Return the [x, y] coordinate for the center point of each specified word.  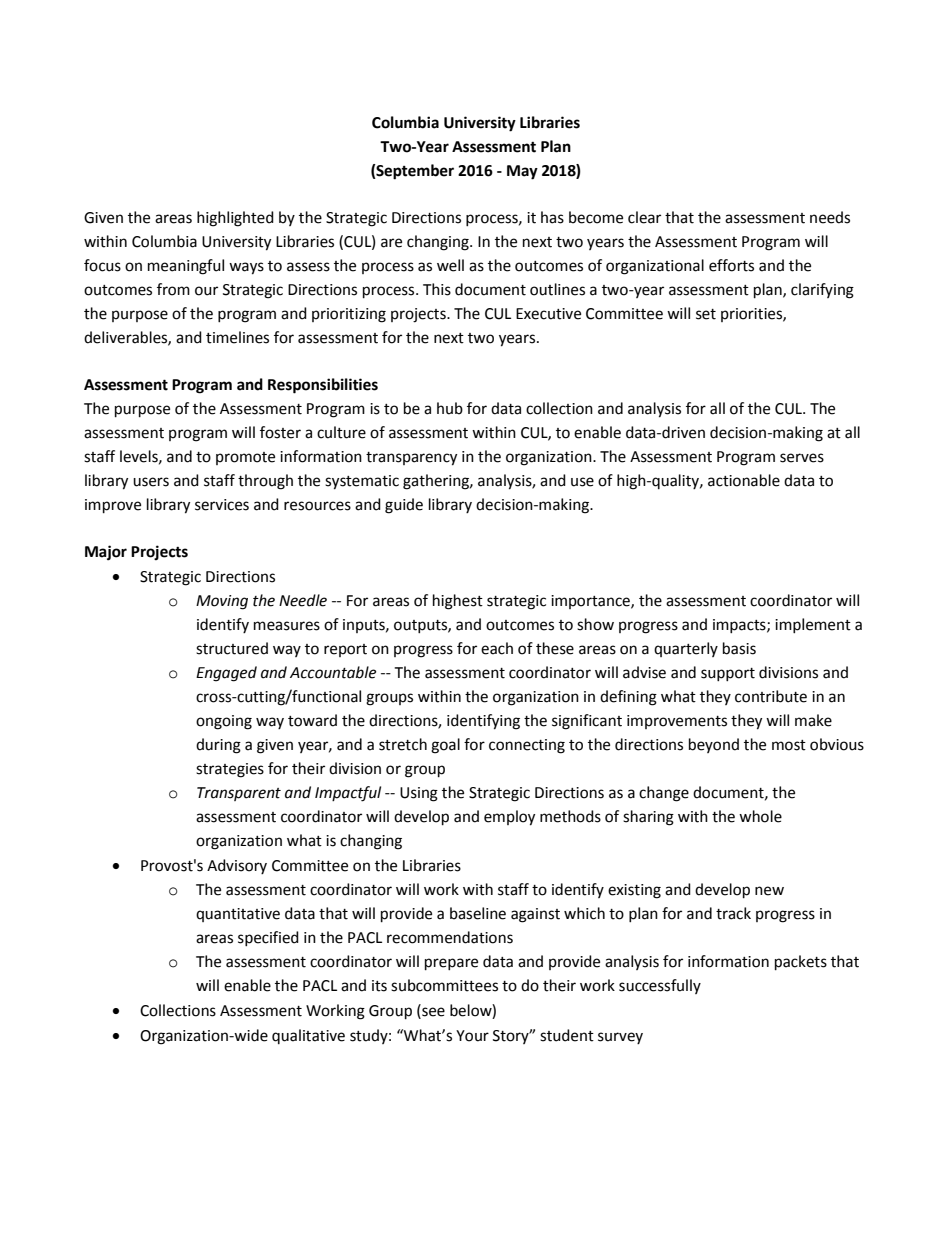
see [432, 1013]
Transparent [239, 794]
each [497, 648]
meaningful [186, 267]
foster [280, 432]
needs [830, 217]
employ [509, 818]
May [522, 172]
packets [801, 963]
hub [450, 408]
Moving [222, 602]
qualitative [308, 1036]
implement [813, 625]
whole [760, 816]
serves [802, 458]
